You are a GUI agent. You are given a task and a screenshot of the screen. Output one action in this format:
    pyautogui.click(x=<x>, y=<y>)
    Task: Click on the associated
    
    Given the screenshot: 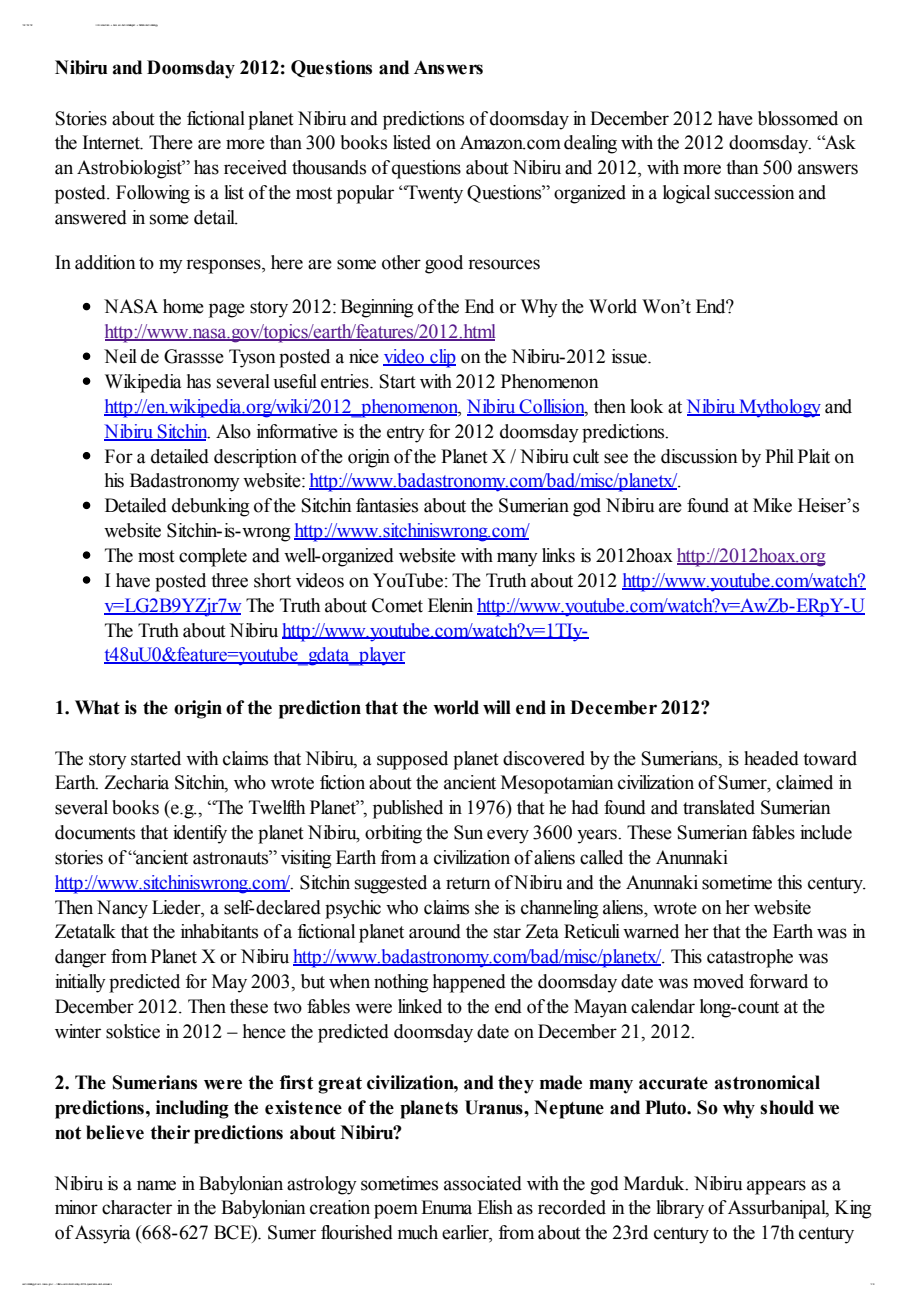 What is the action you would take?
    pyautogui.click(x=483, y=1183)
